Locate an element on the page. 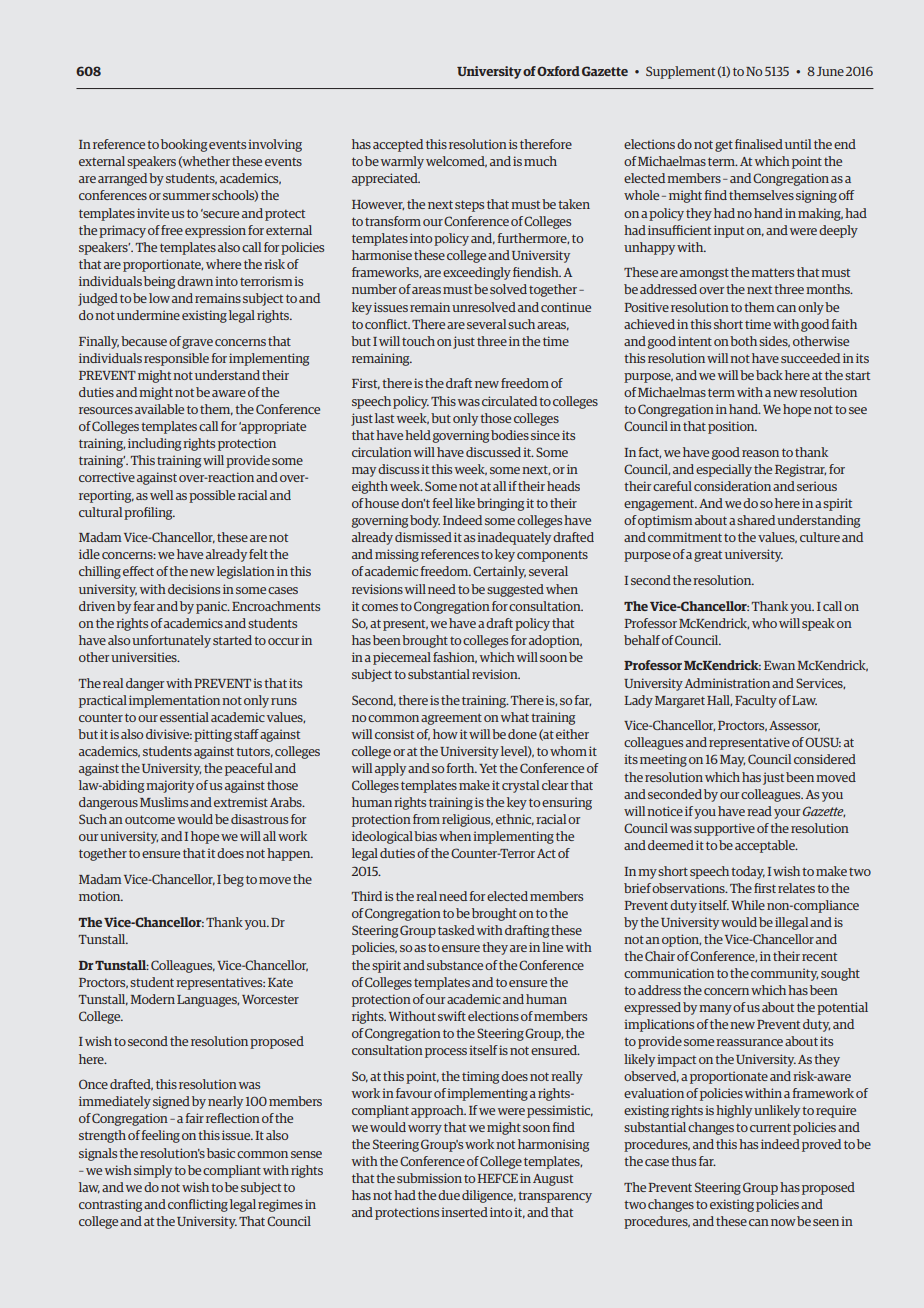 Image resolution: width=924 pixels, height=1308 pixels. undermine is located at coordinates (148, 315).
